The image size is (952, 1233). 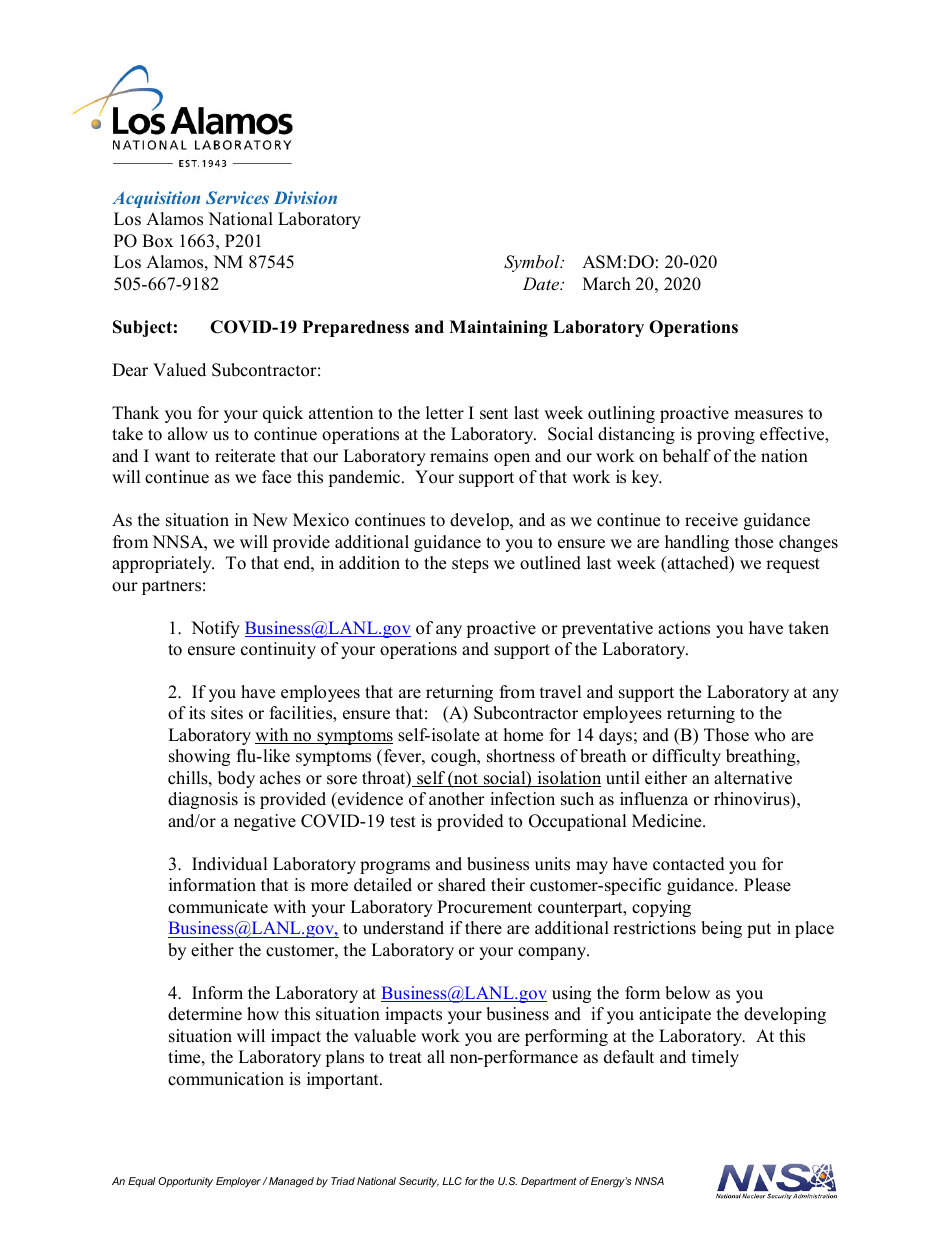 What do you see at coordinates (270, 520) in the image?
I see `New` at bounding box center [270, 520].
